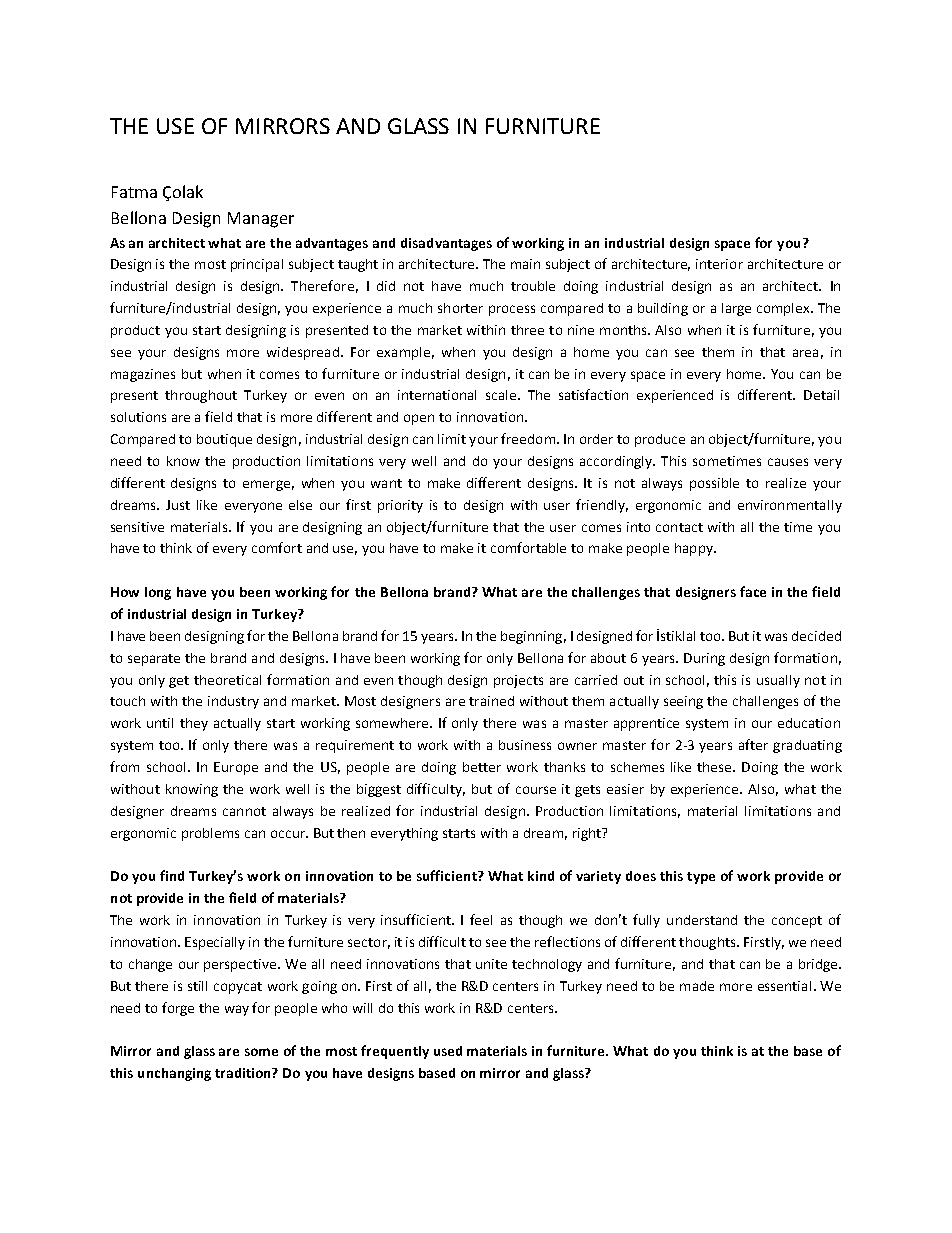 The image size is (952, 1233). What do you see at coordinates (541, 876) in the image?
I see `kind` at bounding box center [541, 876].
